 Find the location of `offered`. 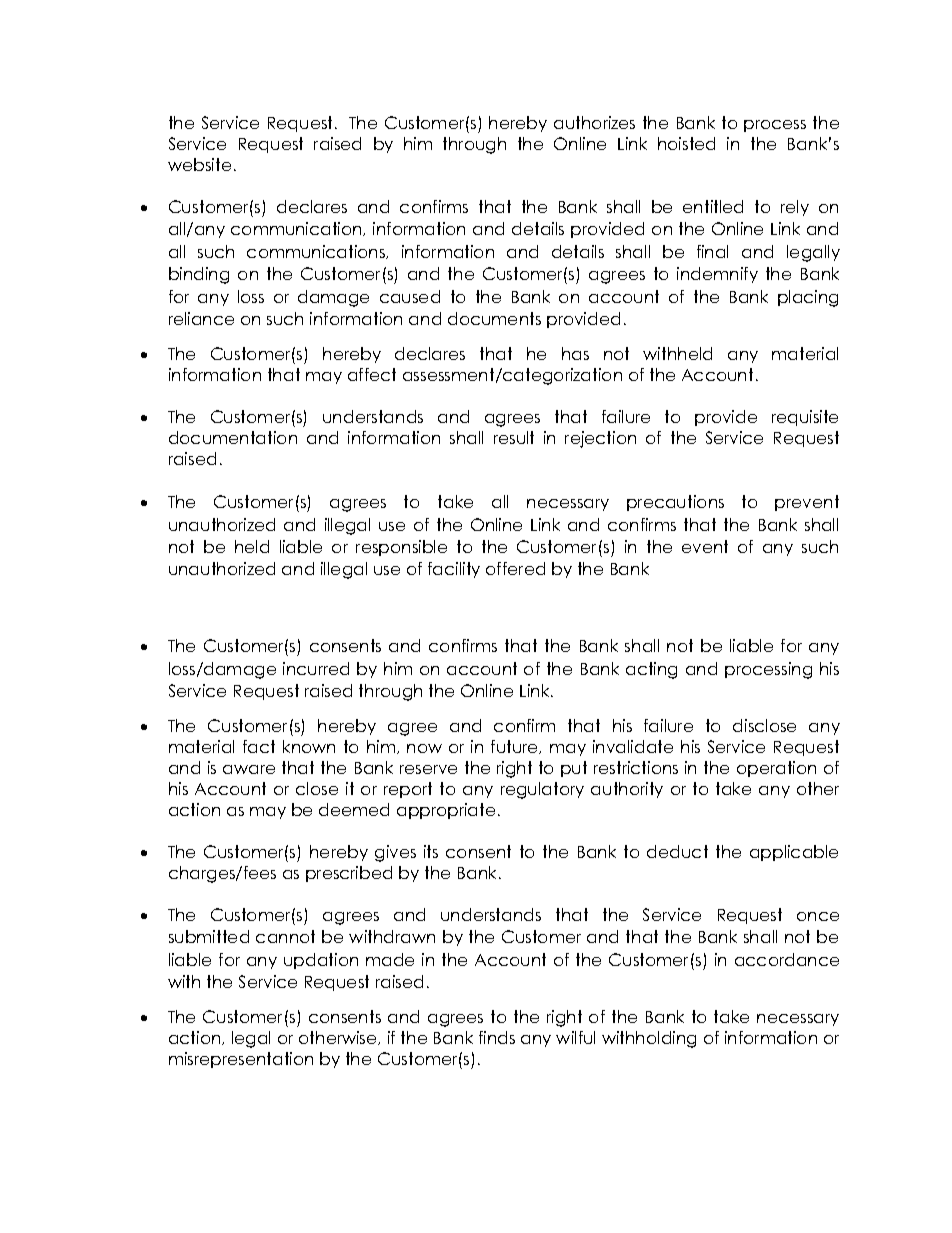

offered is located at coordinates (515, 568).
